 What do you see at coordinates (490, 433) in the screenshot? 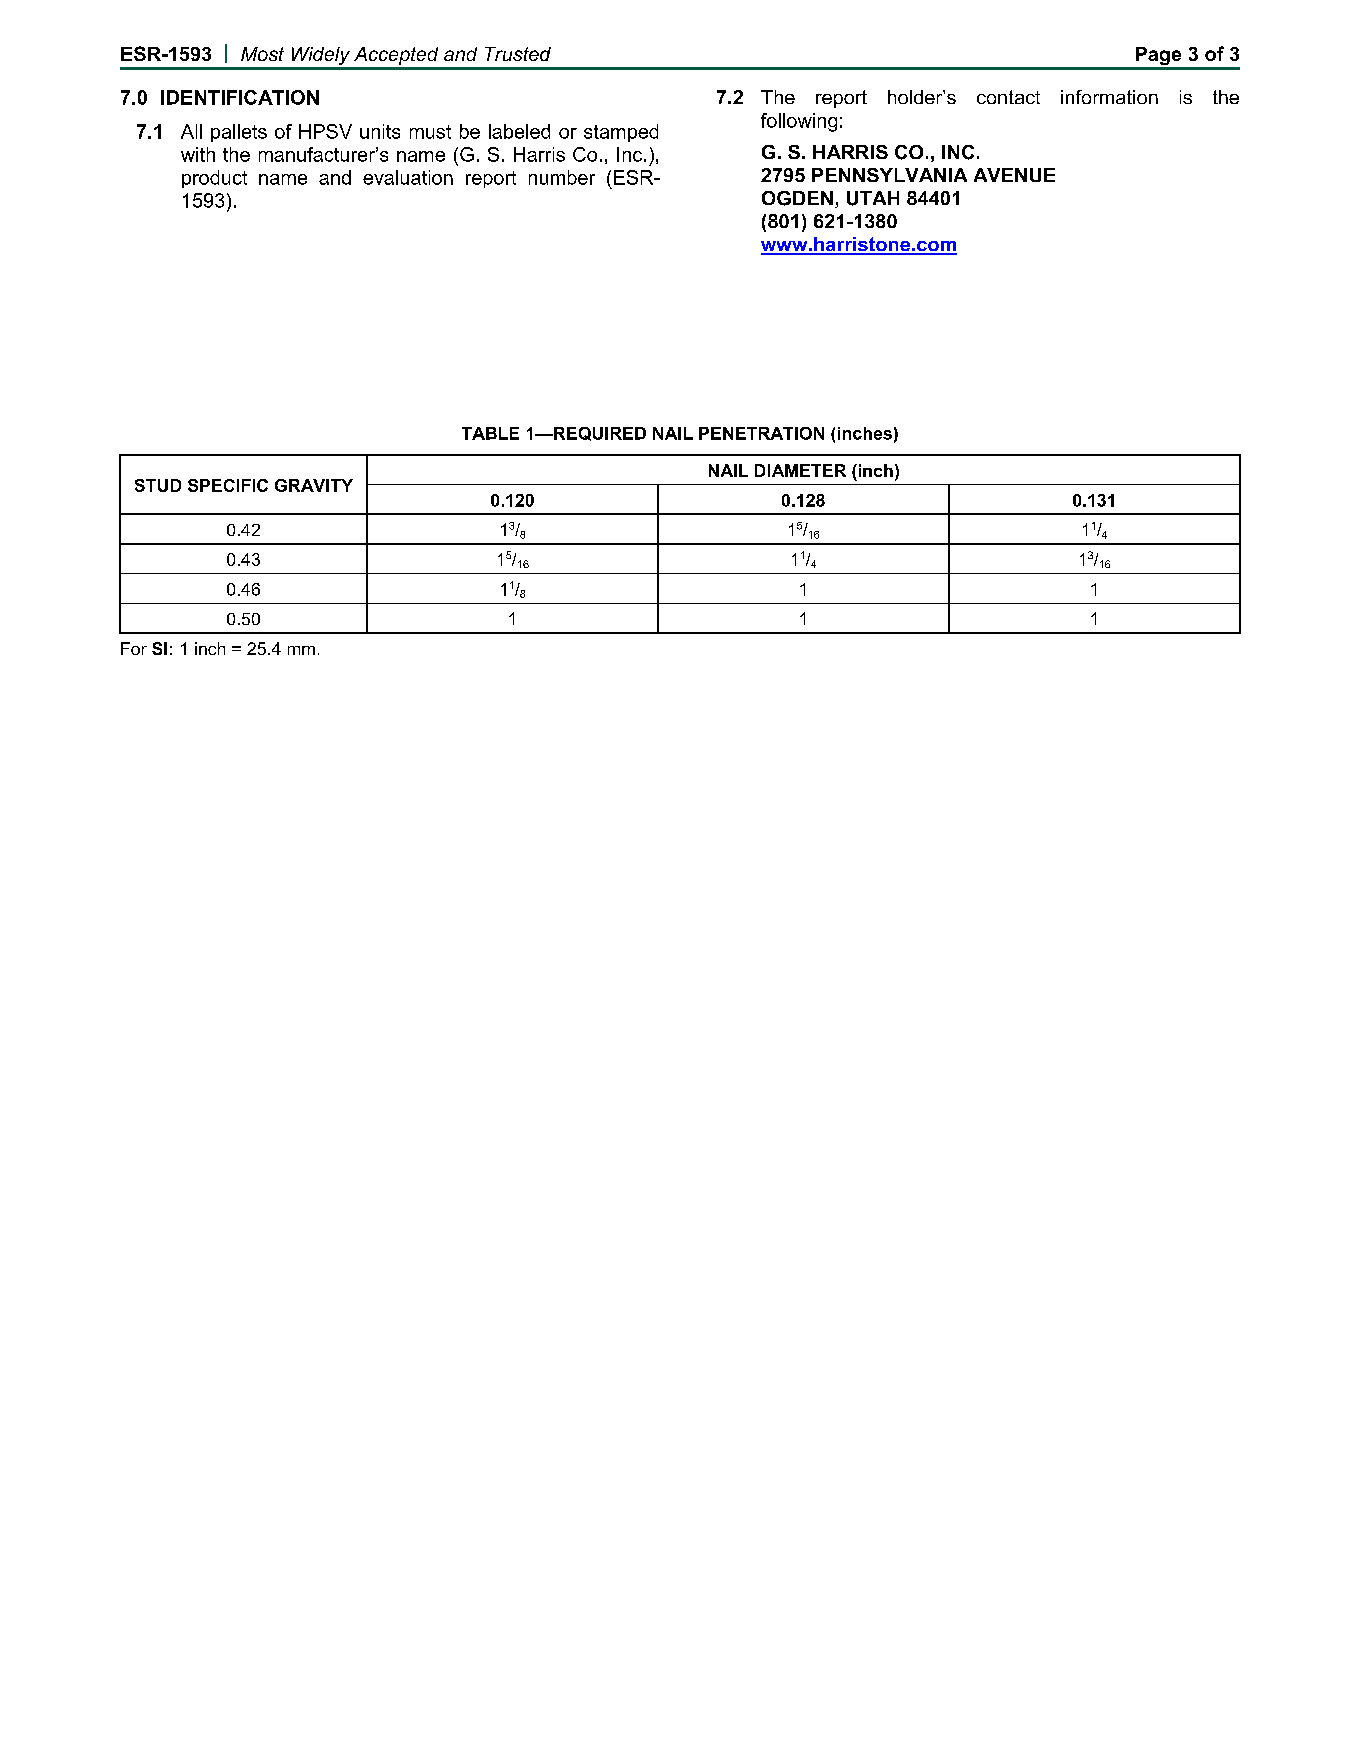
I see `TABLE` at bounding box center [490, 433].
